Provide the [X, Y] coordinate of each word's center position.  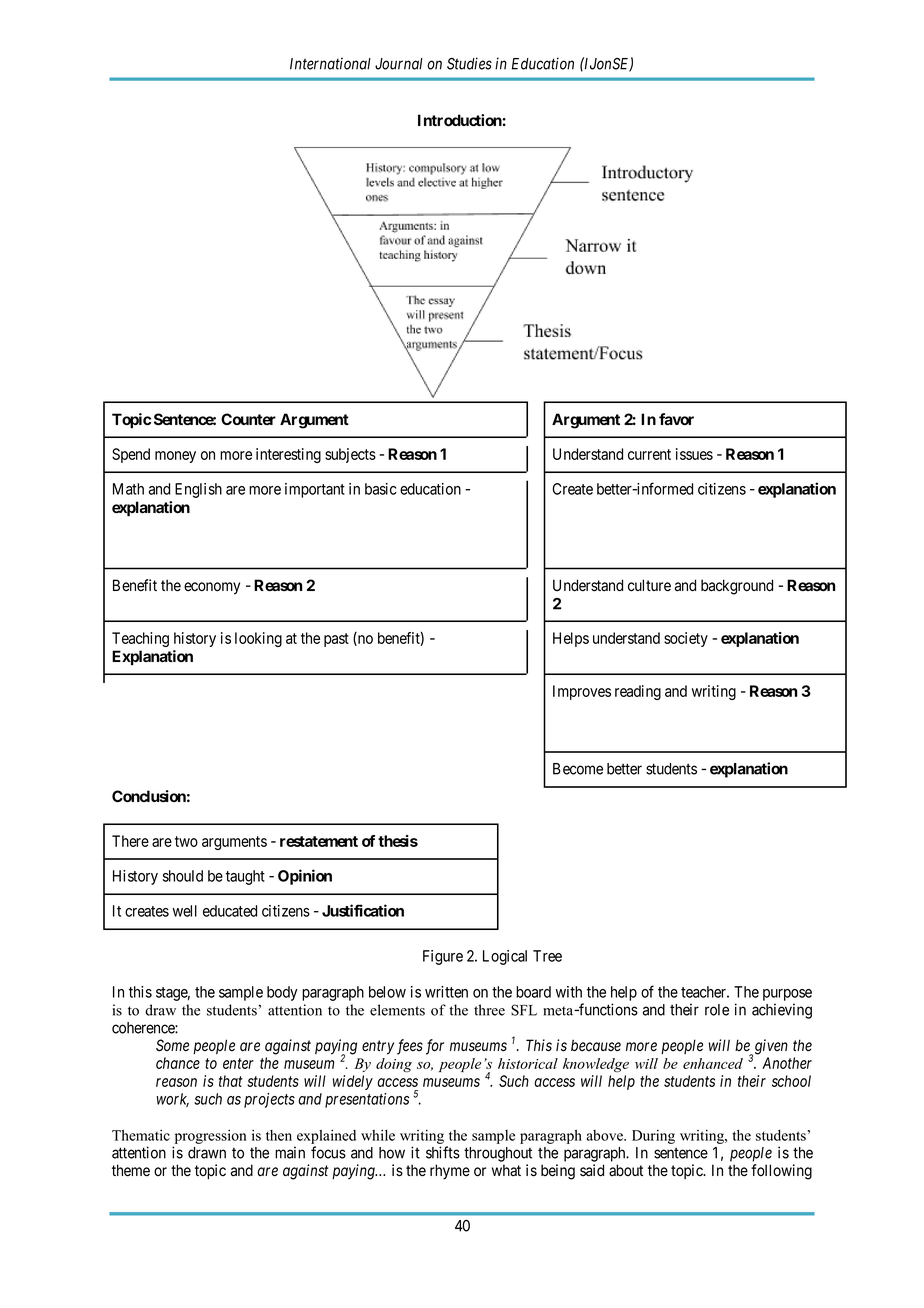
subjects [350, 455]
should [183, 876]
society [686, 639]
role [717, 1010]
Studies [469, 63]
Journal [399, 64]
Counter [248, 419]
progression [210, 1137]
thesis [398, 841]
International [330, 63]
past [336, 640]
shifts [443, 1152]
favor [676, 419]
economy [212, 588]
